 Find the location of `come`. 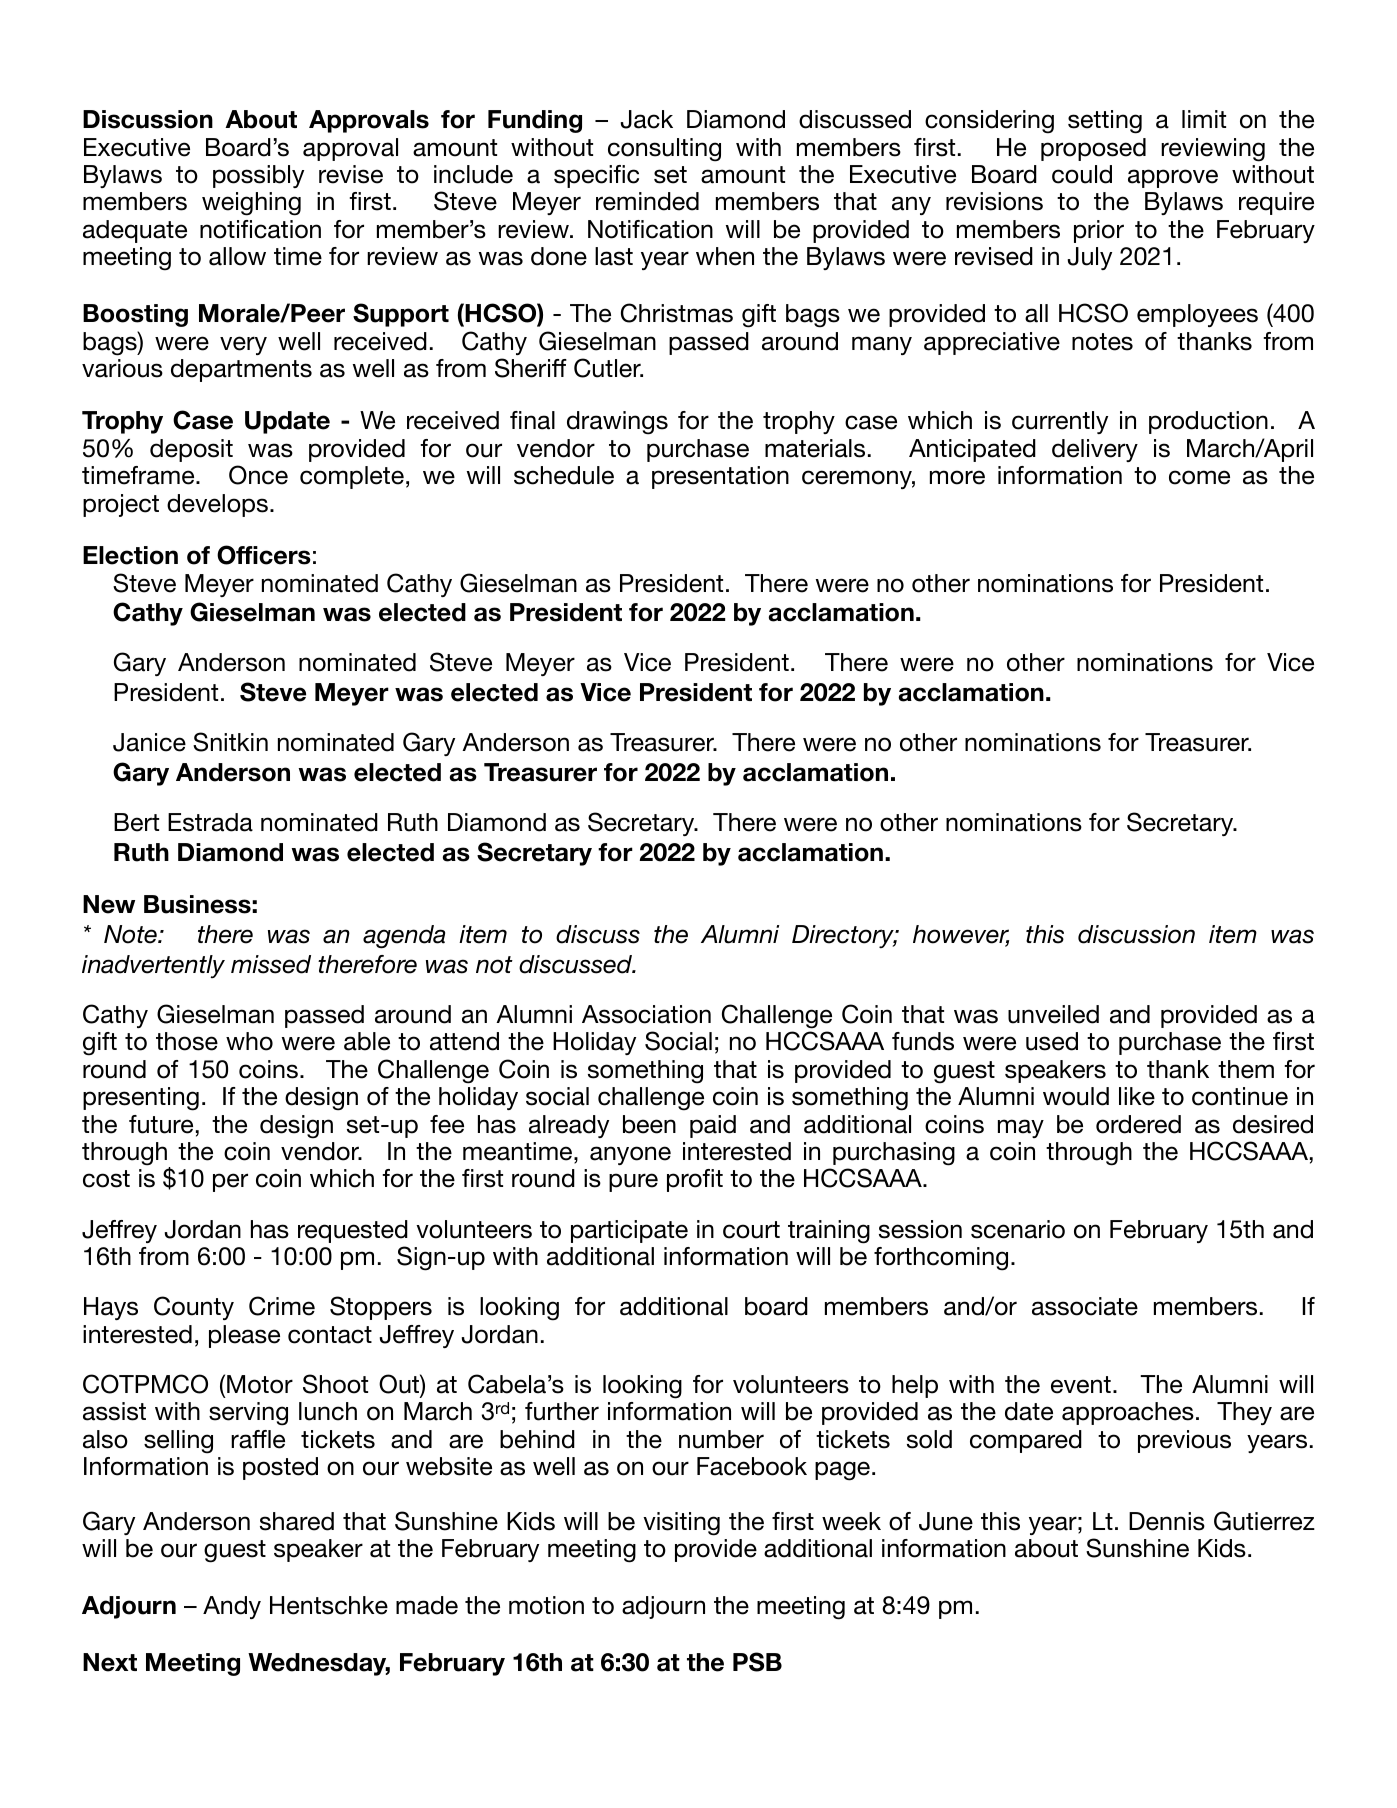

come is located at coordinates (1199, 477).
